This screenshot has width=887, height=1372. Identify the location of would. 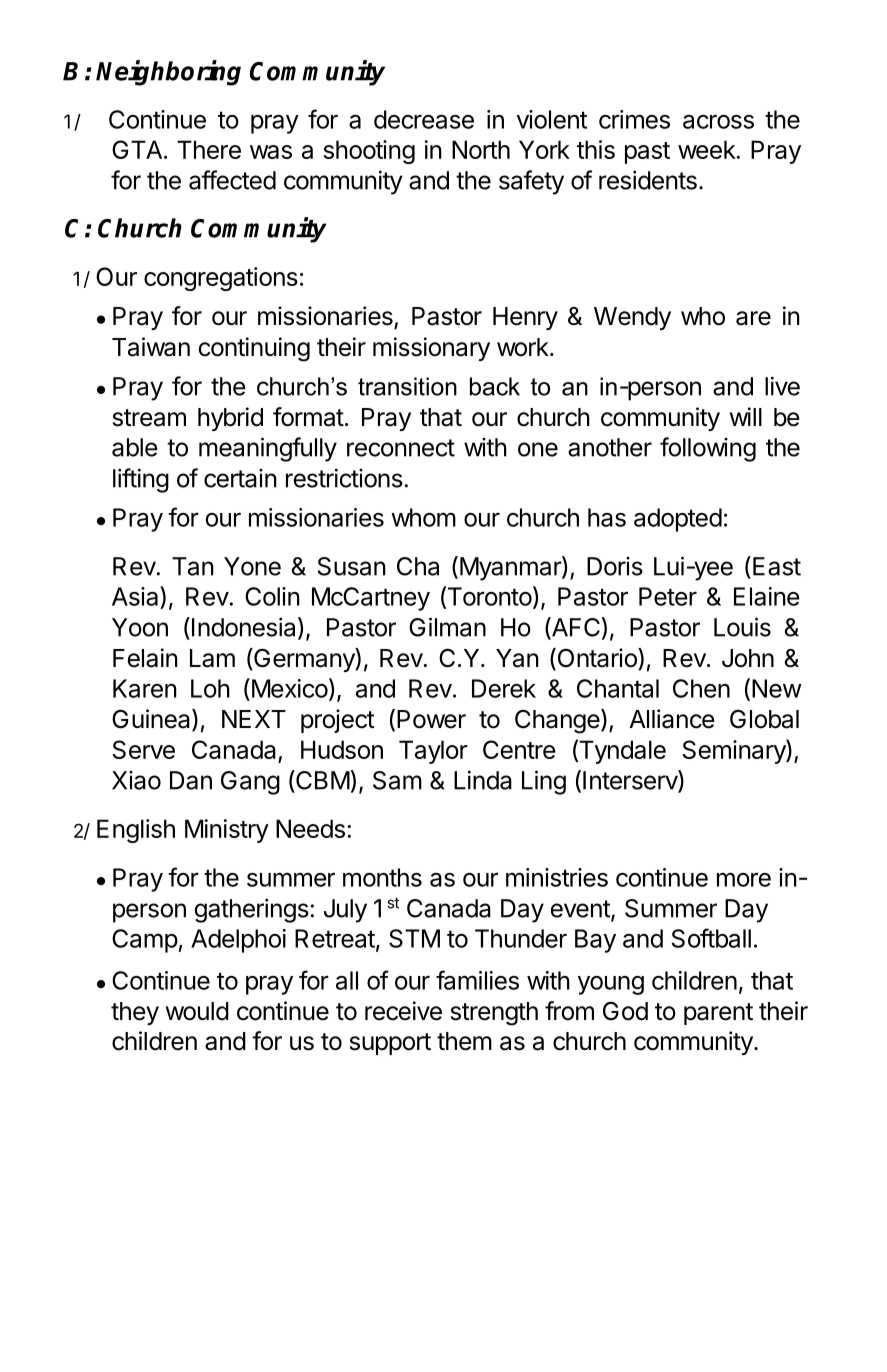
(197, 1011).
